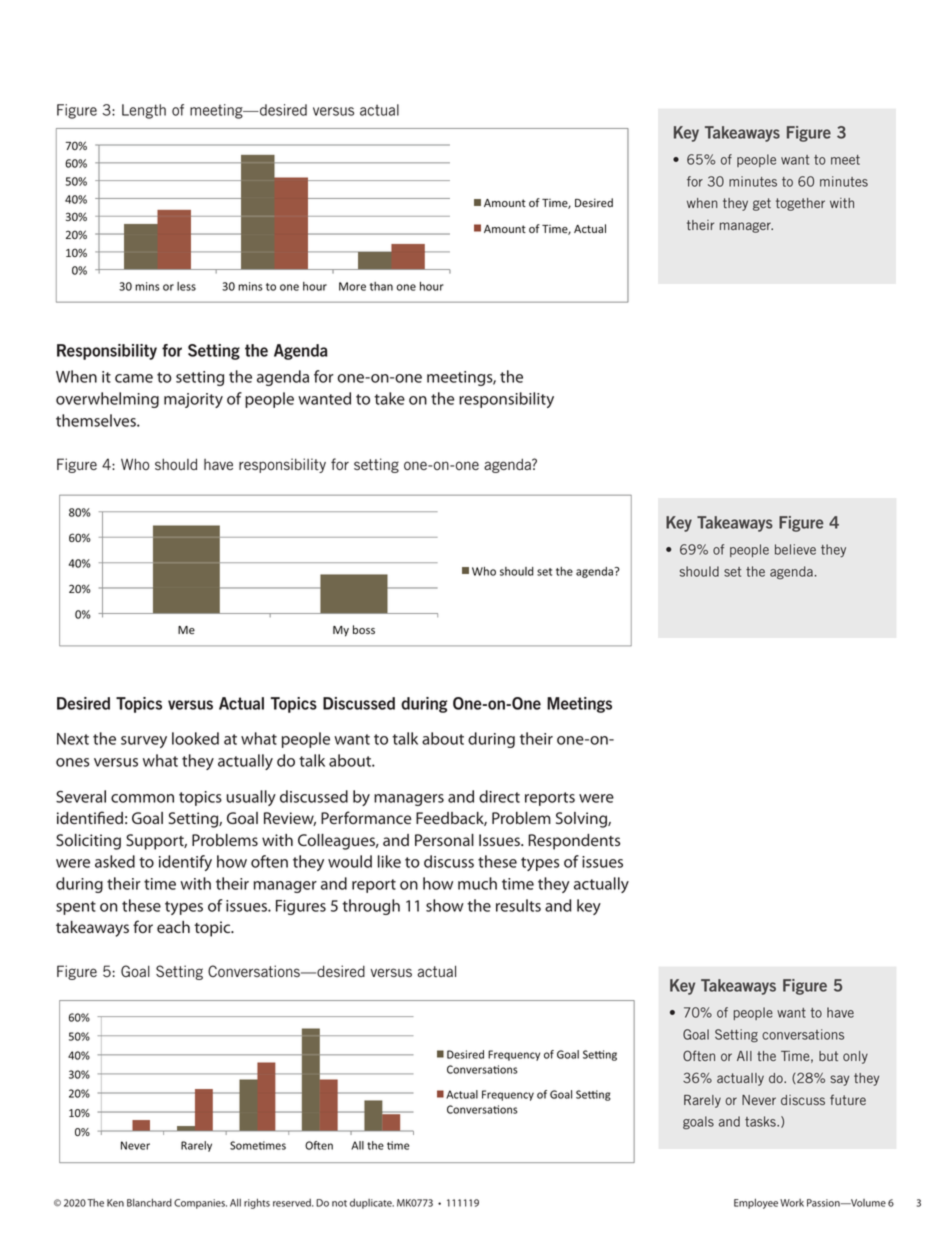 The width and height of the screenshot is (952, 1233). What do you see at coordinates (795, 549) in the screenshot?
I see `believe` at bounding box center [795, 549].
